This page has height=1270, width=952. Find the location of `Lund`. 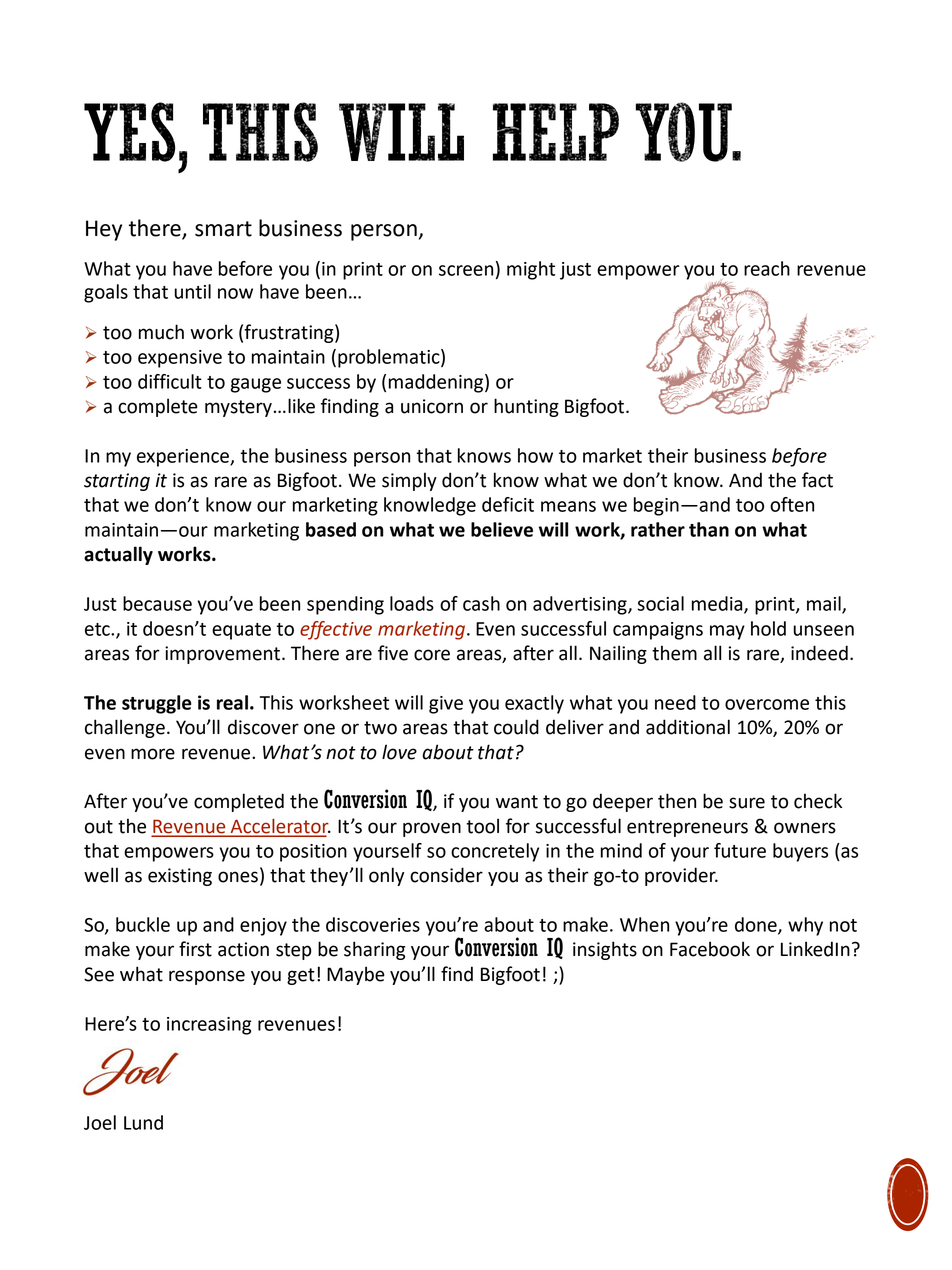

Lund is located at coordinates (143, 1122).
